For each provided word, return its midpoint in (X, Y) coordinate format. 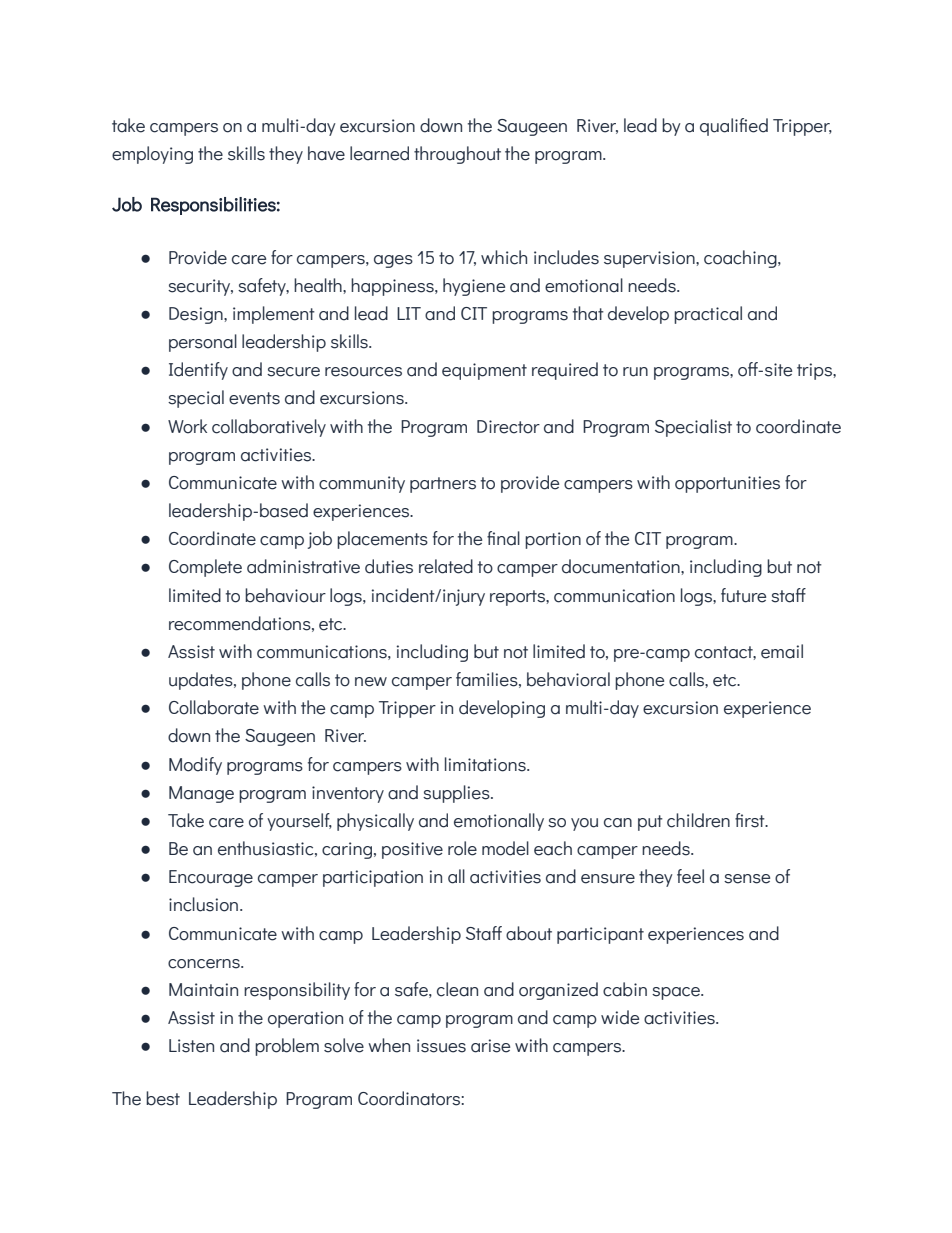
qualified (734, 127)
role (462, 848)
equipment (484, 371)
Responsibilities (213, 206)
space (677, 993)
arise (490, 1046)
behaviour (285, 595)
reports (518, 598)
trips (815, 371)
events (254, 398)
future (743, 595)
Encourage (211, 878)
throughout (457, 155)
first (751, 820)
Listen (191, 1046)
